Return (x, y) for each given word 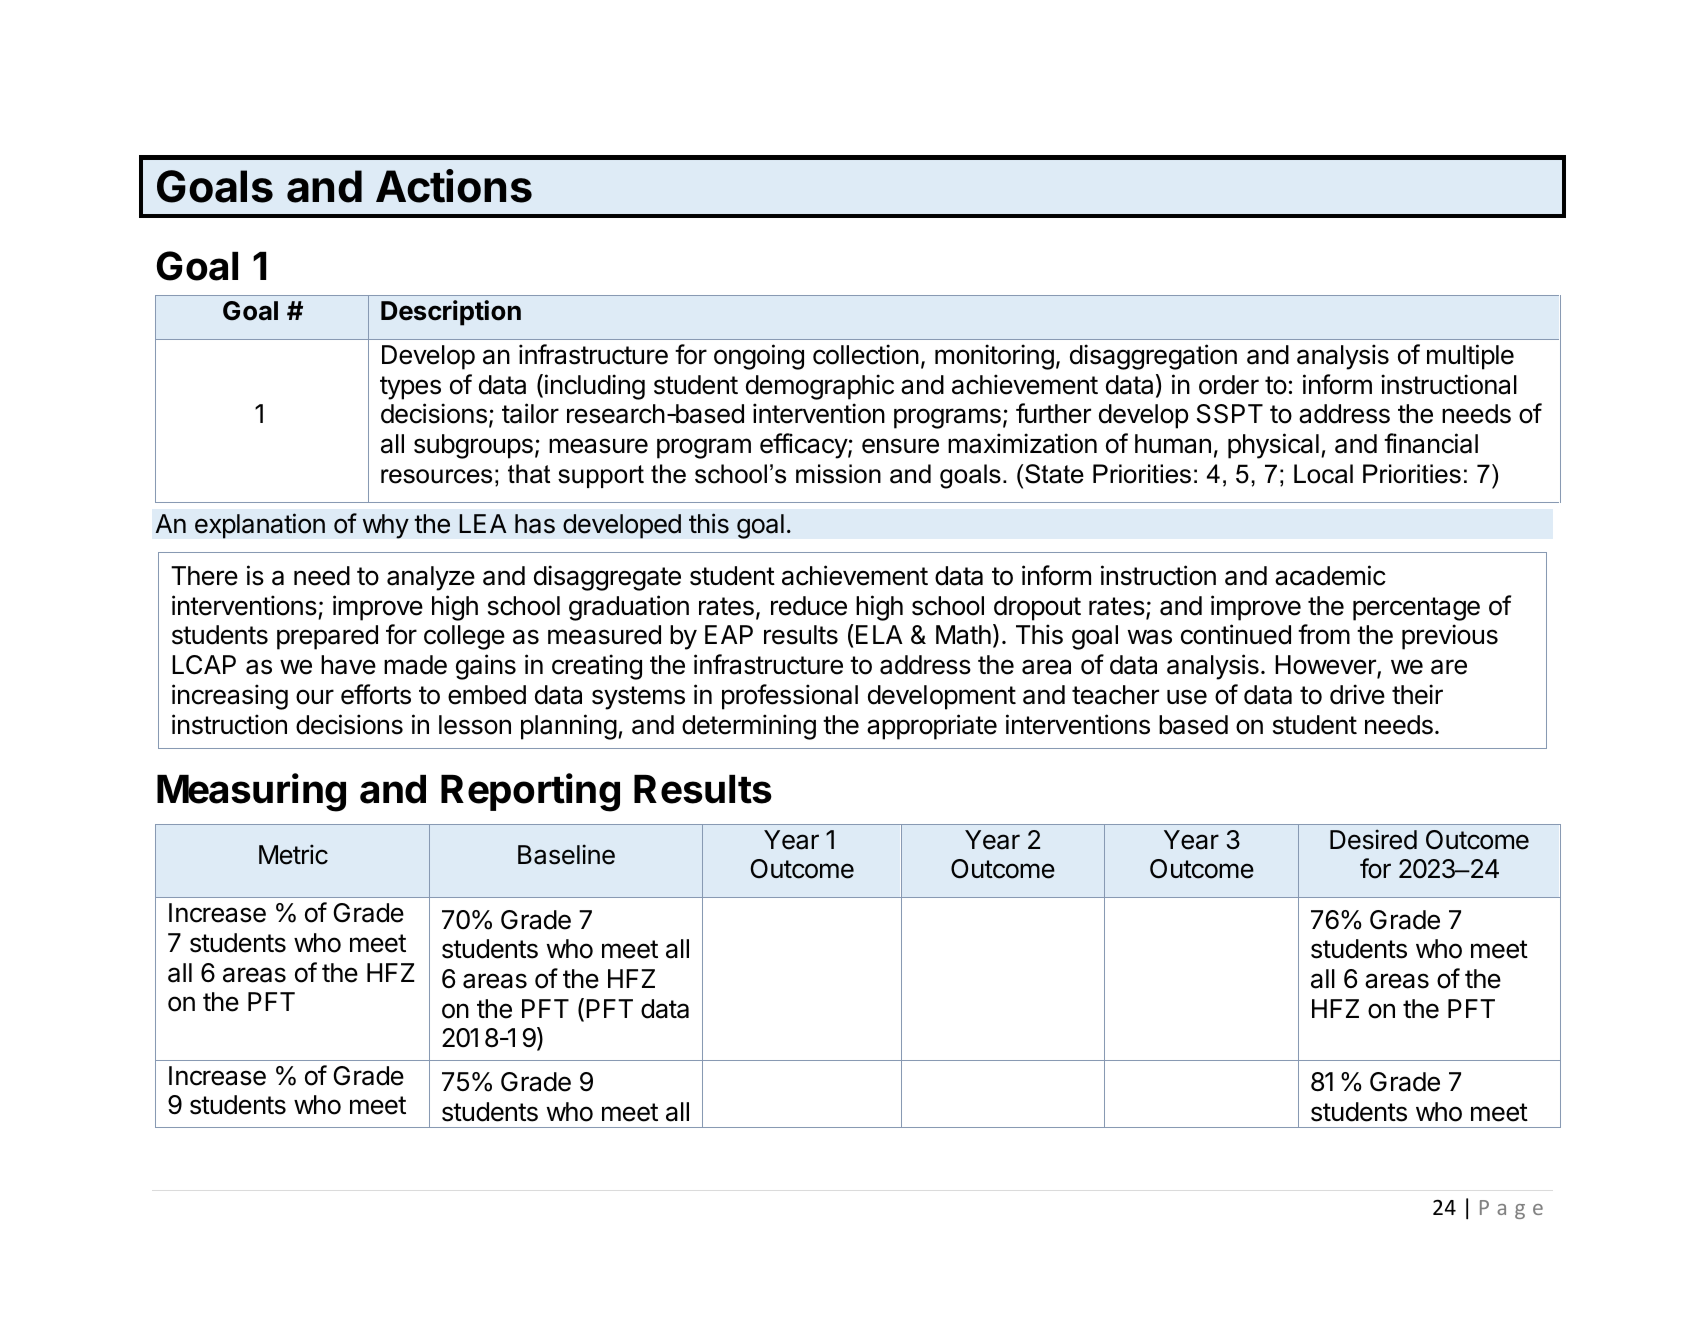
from (1324, 634)
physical (1273, 446)
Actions (454, 186)
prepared (327, 637)
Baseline (566, 854)
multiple (1470, 357)
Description (451, 313)
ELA (879, 634)
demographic (820, 387)
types (410, 388)
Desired (1373, 839)
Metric (293, 854)
